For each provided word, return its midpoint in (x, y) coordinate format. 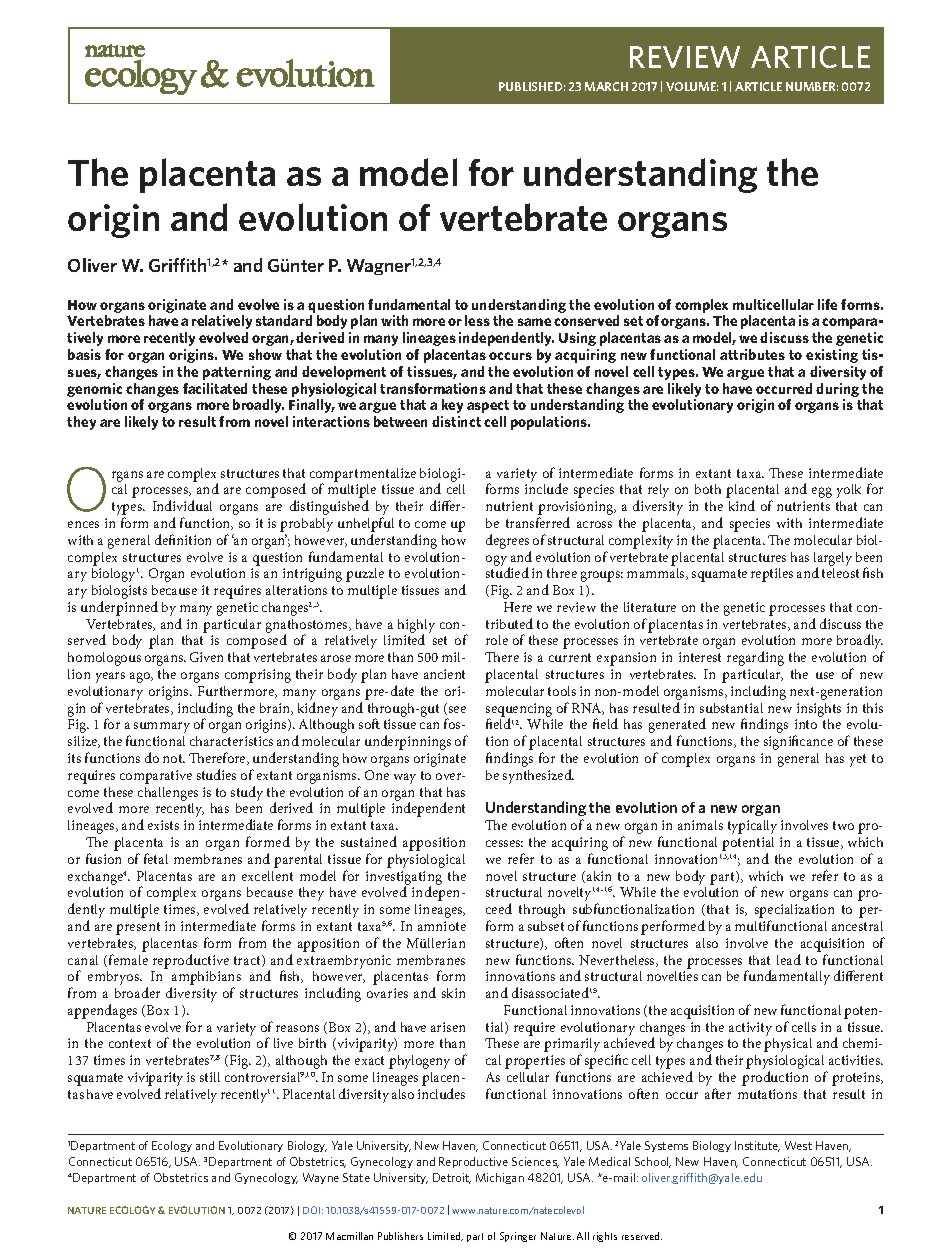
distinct (456, 421)
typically (752, 827)
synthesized (538, 776)
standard (284, 320)
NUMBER (812, 86)
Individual (182, 505)
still (210, 1077)
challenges (168, 794)
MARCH (606, 86)
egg (822, 492)
